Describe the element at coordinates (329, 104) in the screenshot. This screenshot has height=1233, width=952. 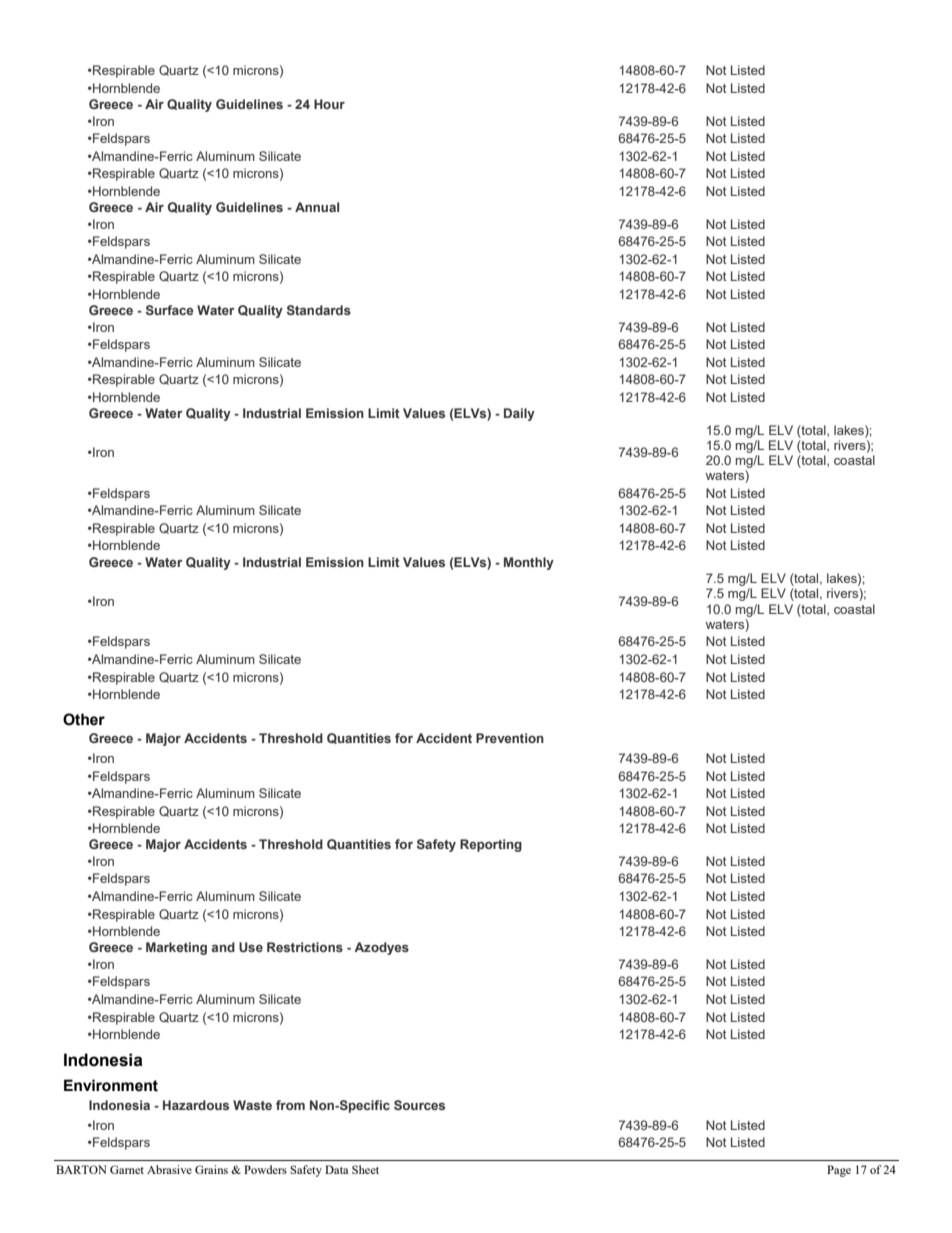
I see `Hour` at that location.
